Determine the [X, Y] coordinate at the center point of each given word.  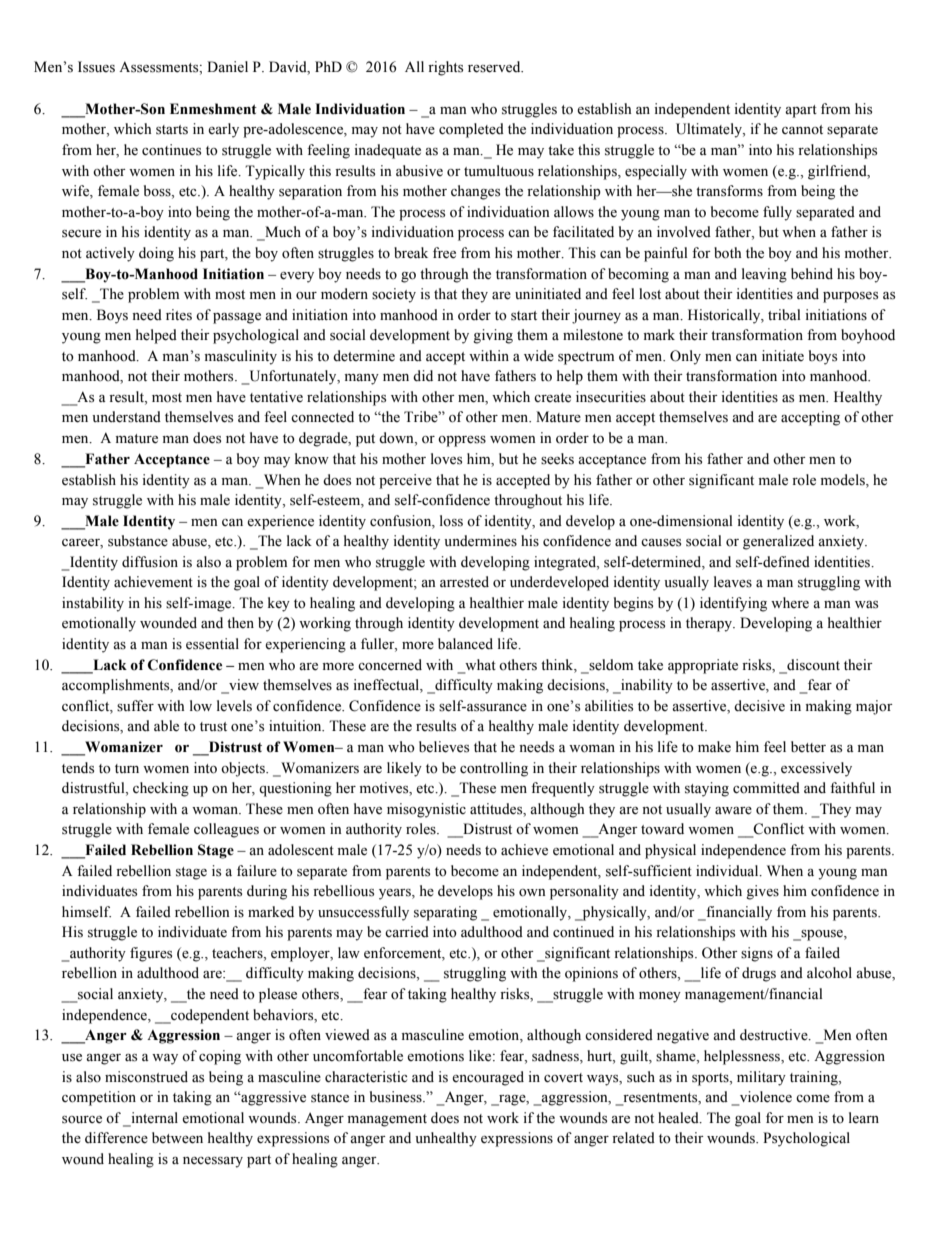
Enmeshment [213, 109]
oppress [462, 441]
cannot [802, 129]
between [177, 1138]
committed [766, 788]
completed [471, 130]
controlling [494, 769]
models [844, 480]
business [397, 1097]
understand [126, 417]
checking [161, 789]
